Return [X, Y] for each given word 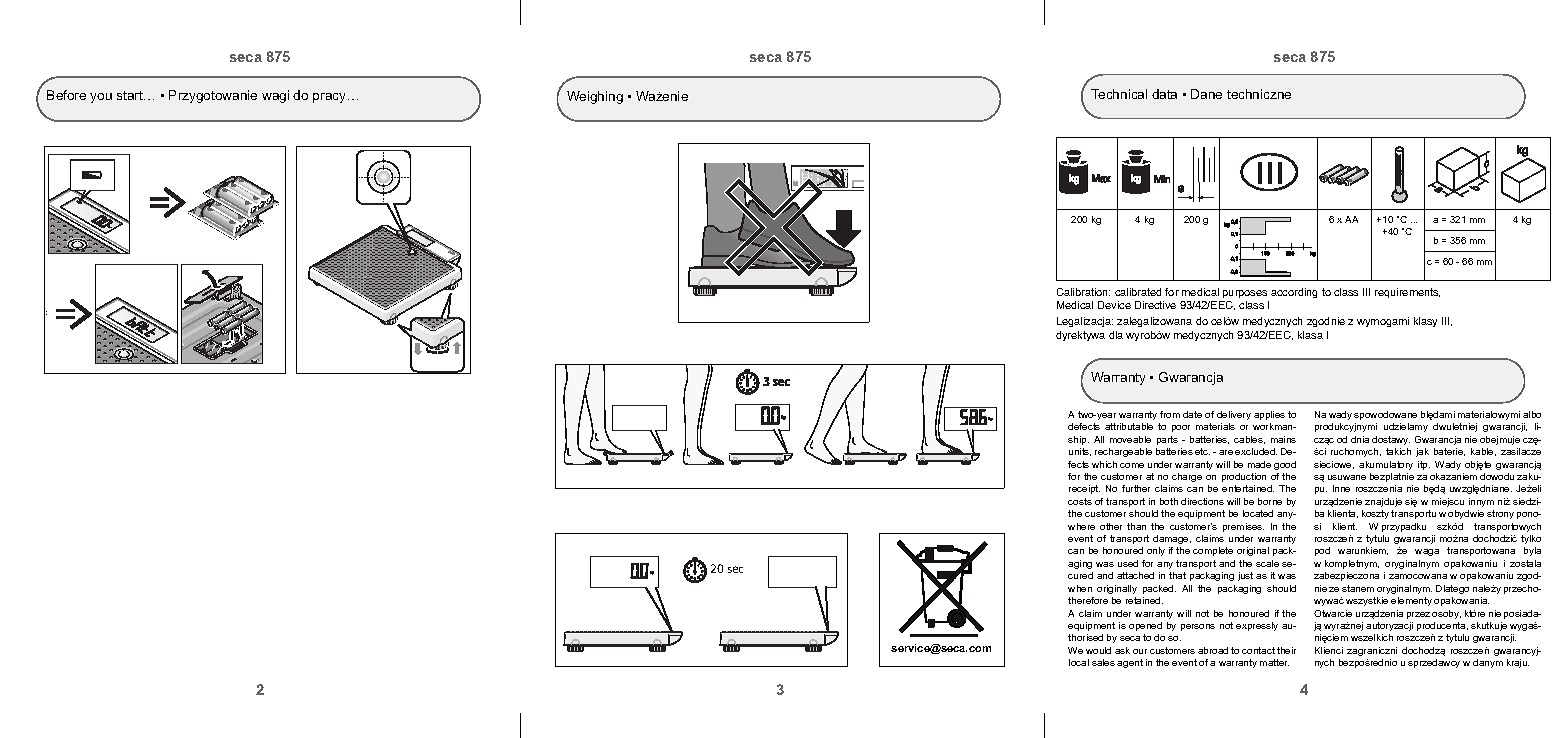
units [1080, 452]
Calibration [1083, 292]
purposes [1245, 294]
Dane [1206, 94]
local [1079, 662]
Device [1114, 305]
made [1259, 464]
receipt [1084, 489]
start [131, 95]
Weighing [595, 97]
